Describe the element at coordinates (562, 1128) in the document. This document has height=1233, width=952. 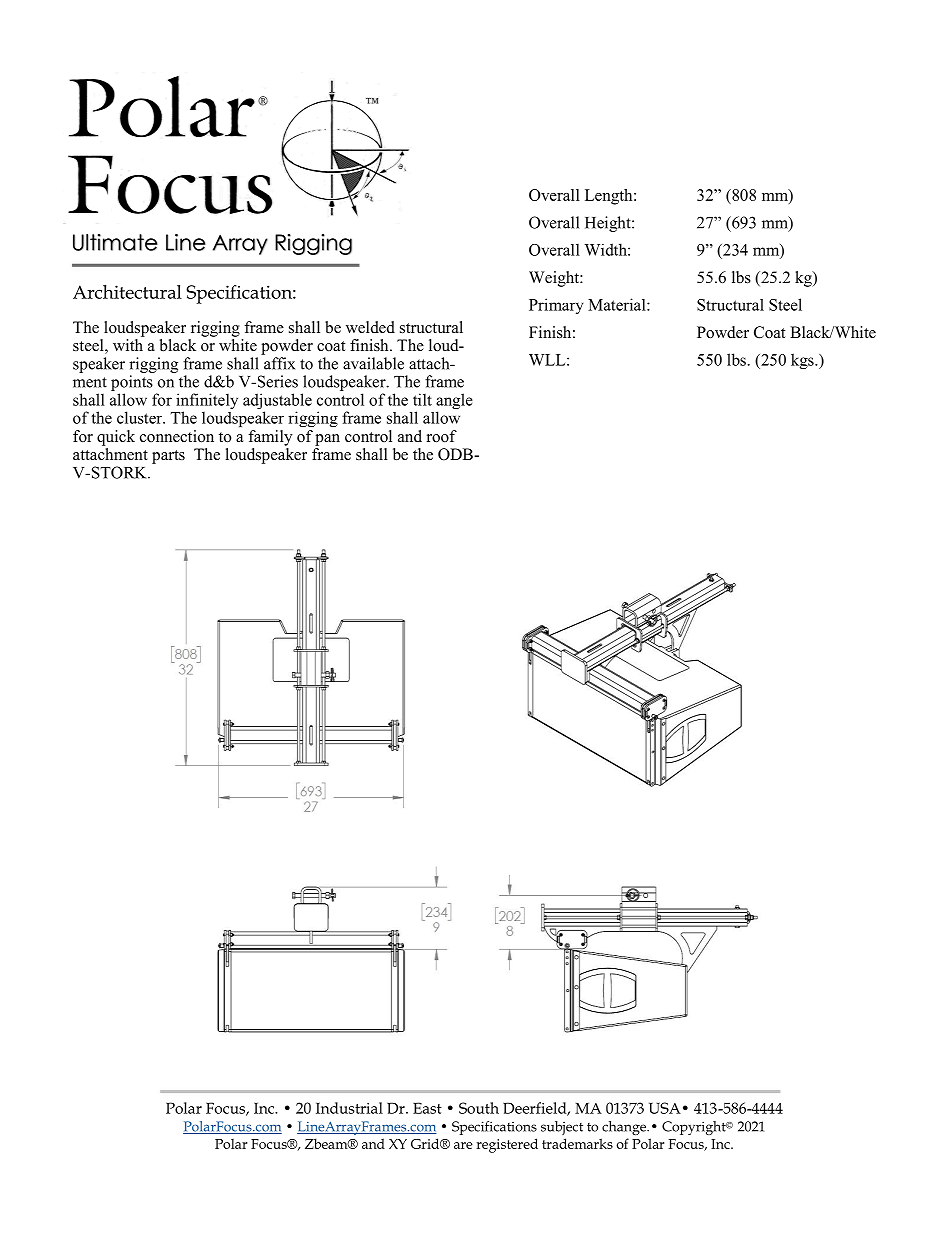
I see `subject` at that location.
